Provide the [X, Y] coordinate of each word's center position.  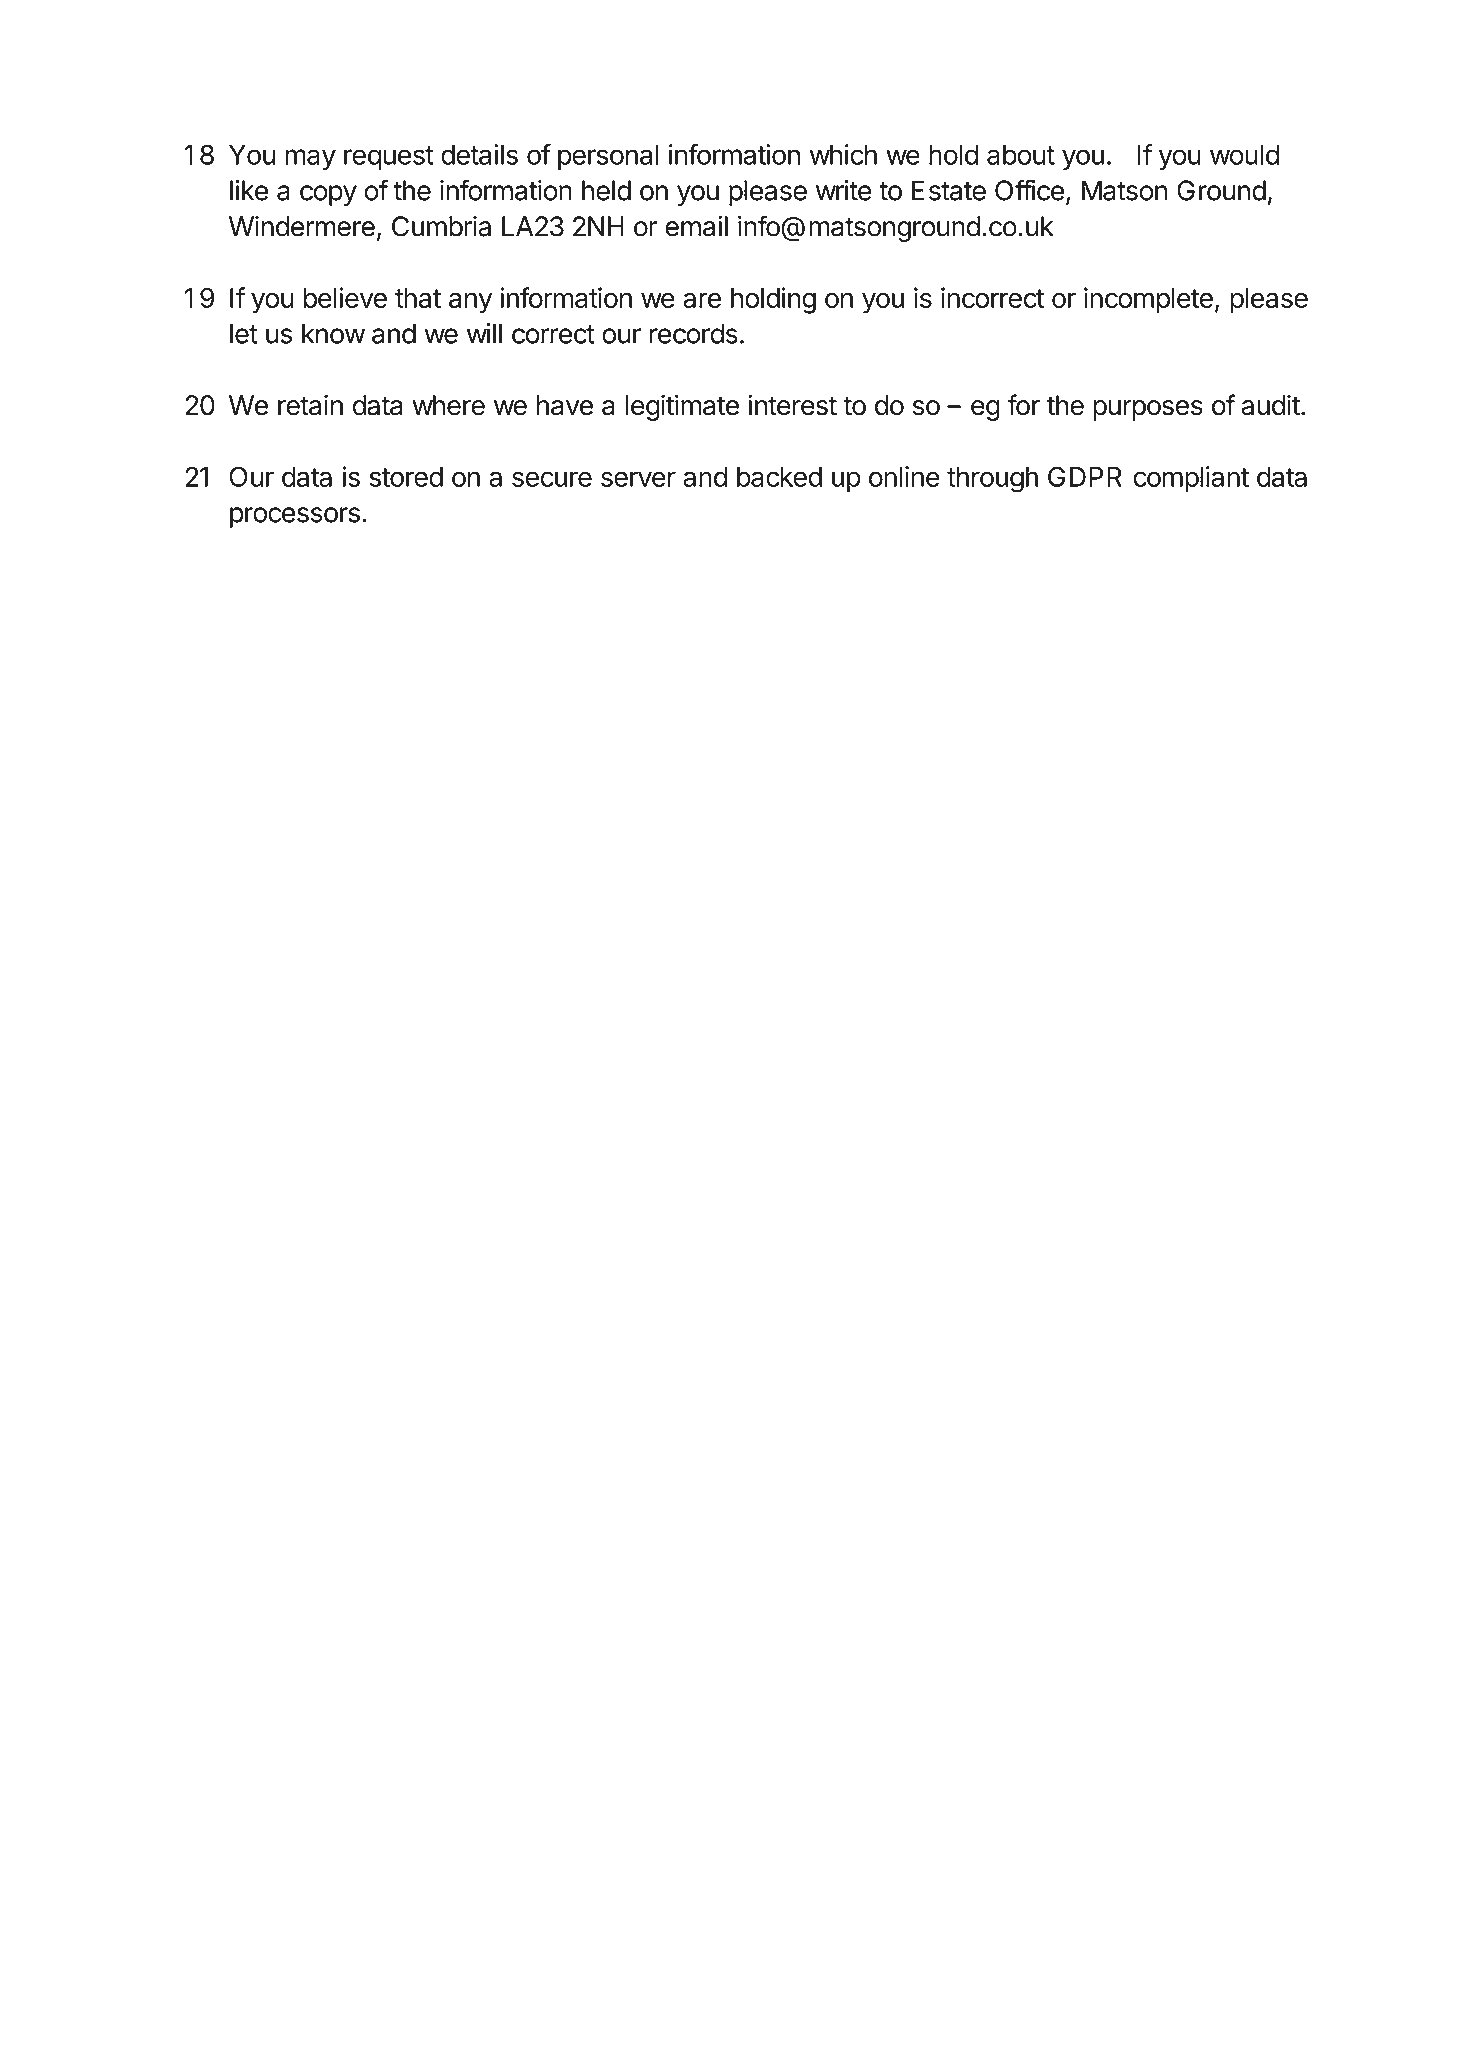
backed [779, 477]
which [843, 154]
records [694, 333]
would [1244, 155]
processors [295, 517]
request [389, 158]
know [333, 333]
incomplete [1148, 300]
